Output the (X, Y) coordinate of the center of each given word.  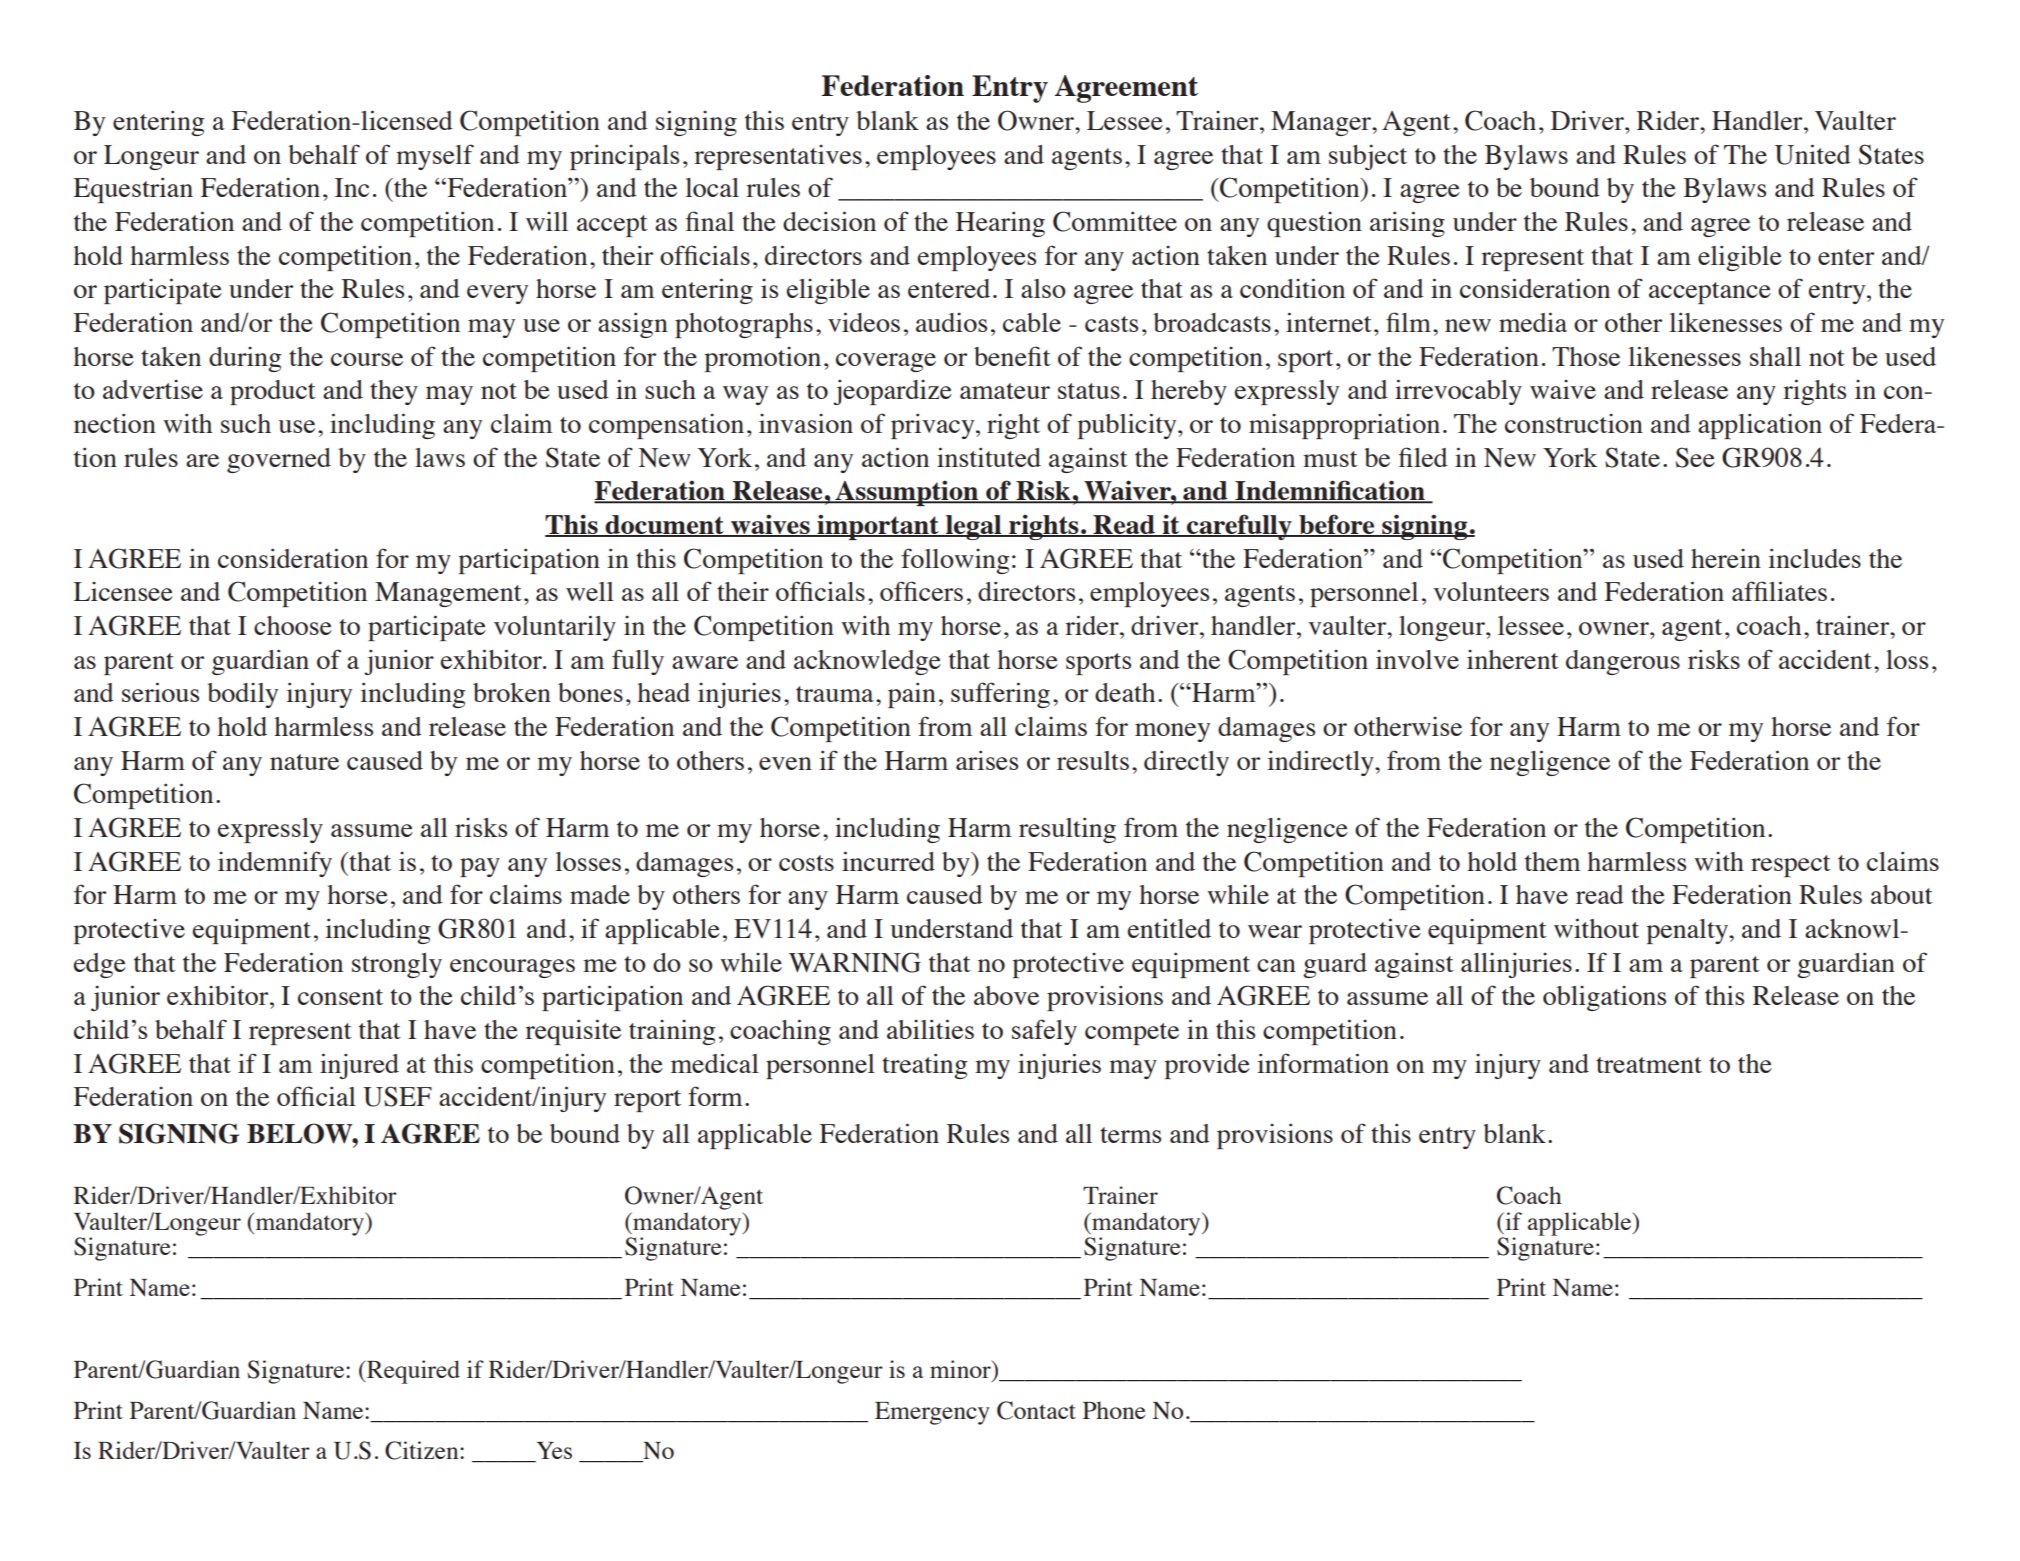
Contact (1036, 1410)
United (1813, 154)
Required (412, 1372)
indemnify (275, 864)
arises (987, 760)
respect (1791, 866)
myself (435, 157)
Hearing (1000, 224)
